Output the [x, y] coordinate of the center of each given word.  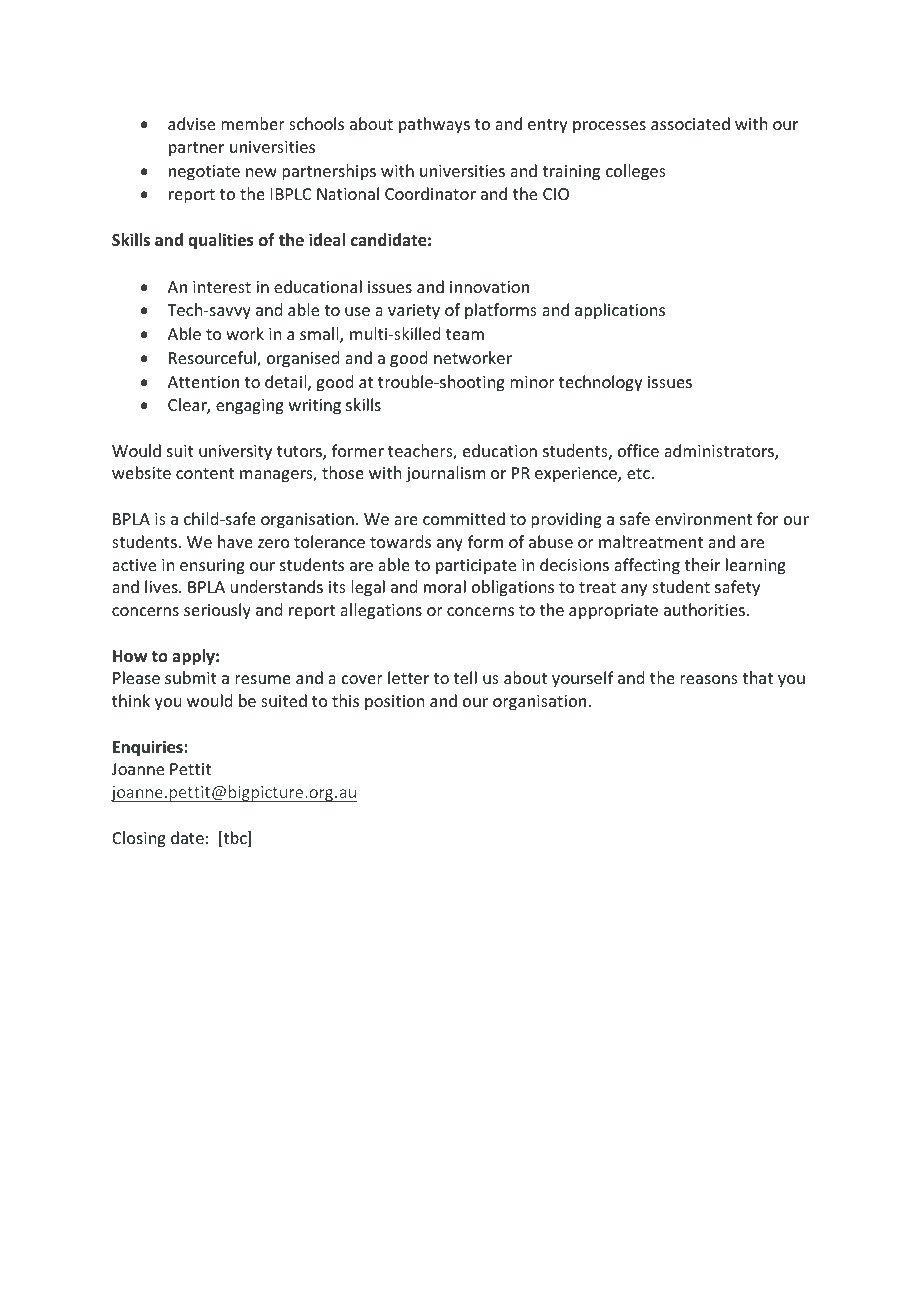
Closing [139, 839]
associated [690, 123]
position [394, 703]
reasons [709, 679]
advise [191, 123]
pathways [434, 125]
